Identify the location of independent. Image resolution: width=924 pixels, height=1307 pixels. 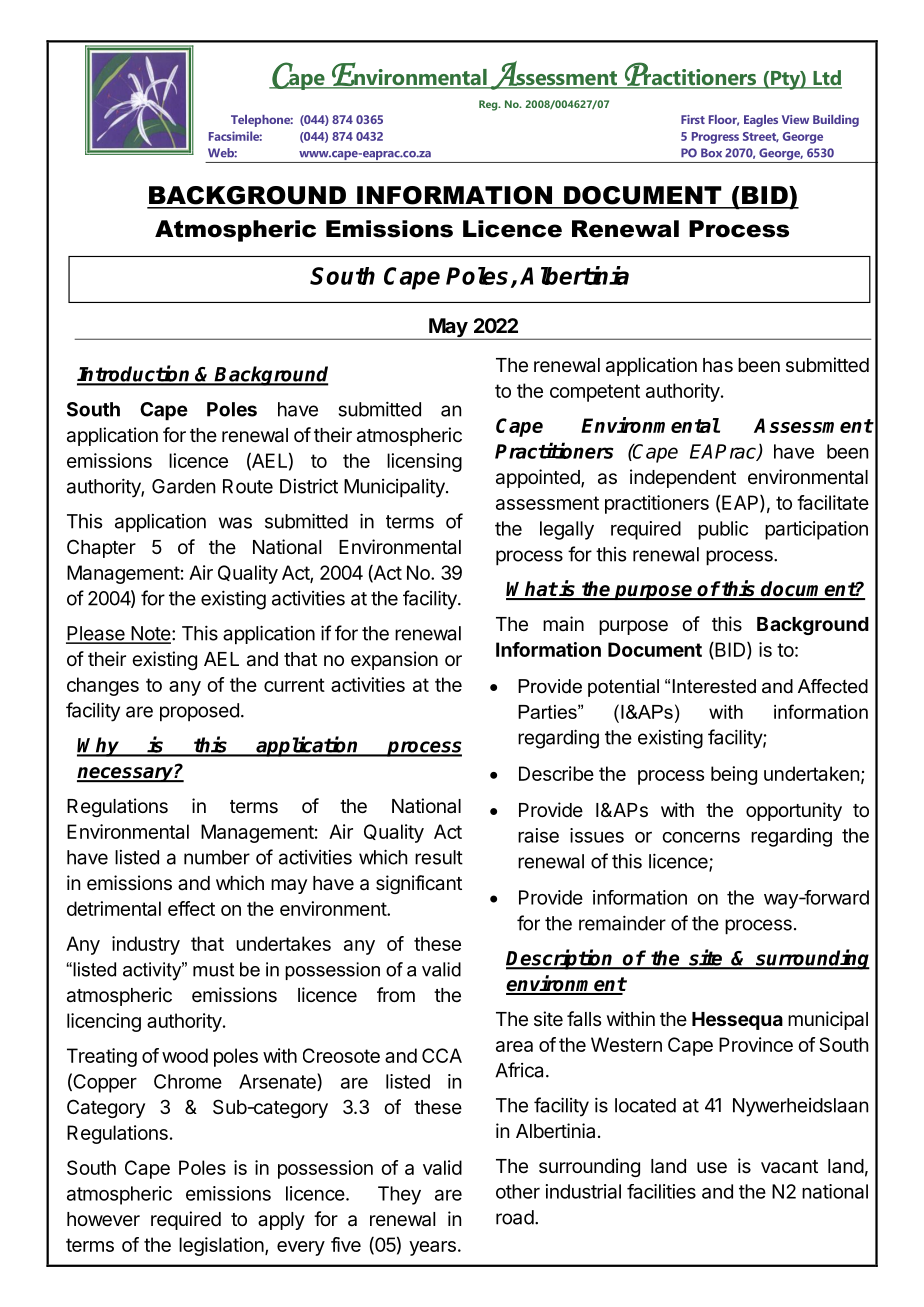
(683, 478).
